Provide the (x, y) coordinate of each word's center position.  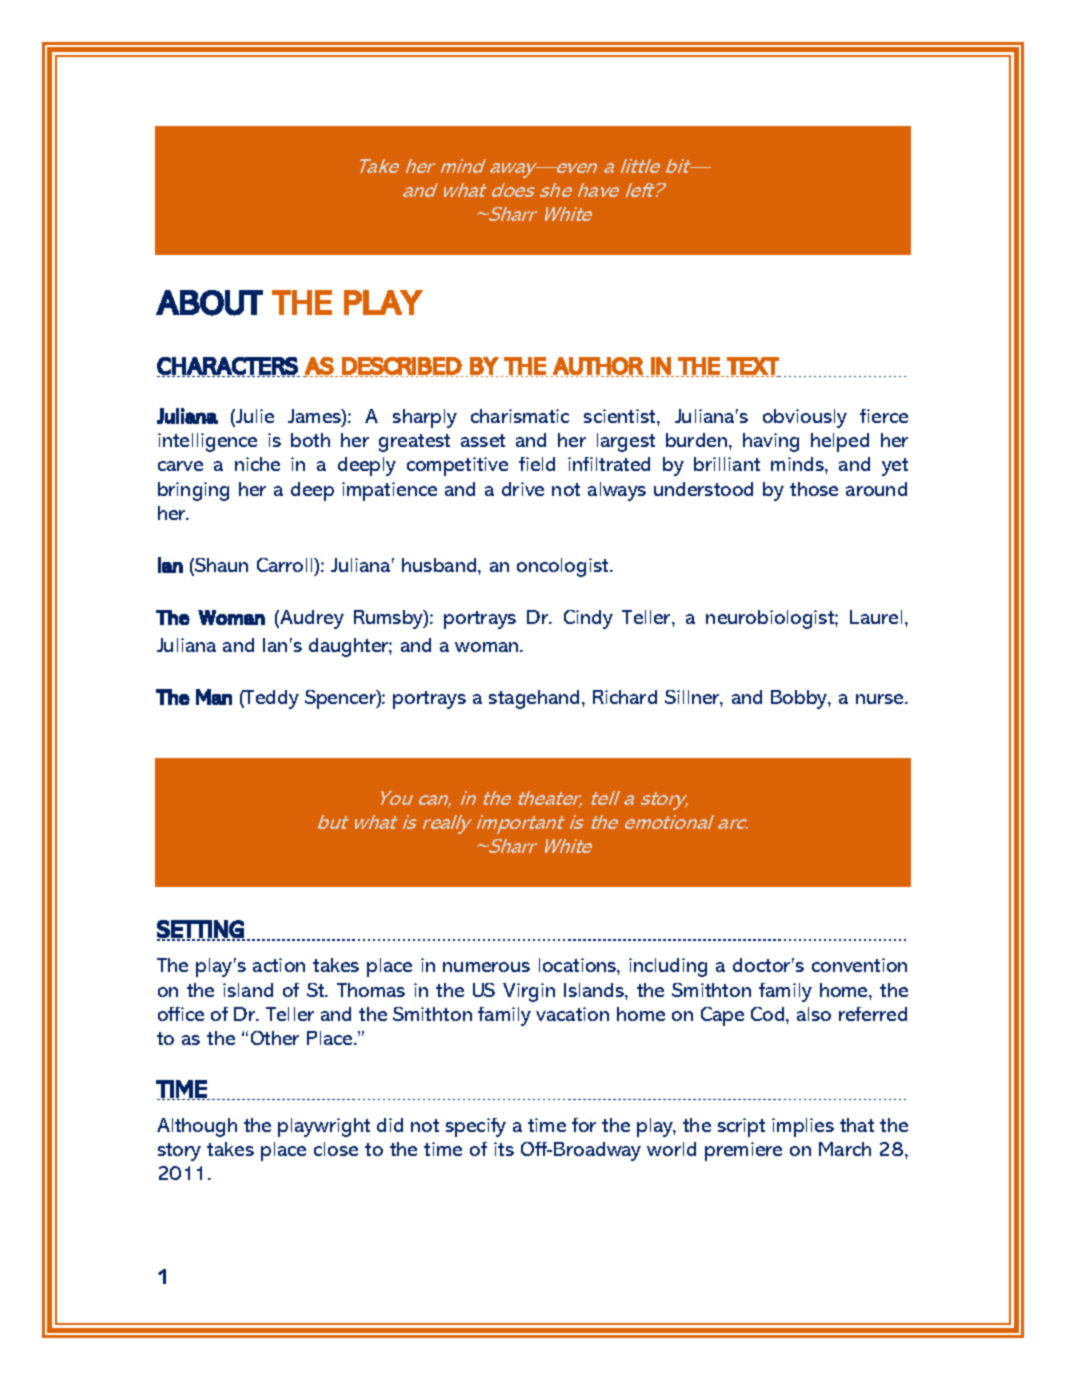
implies (803, 1127)
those (814, 489)
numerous (486, 967)
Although (197, 1127)
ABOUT (209, 303)
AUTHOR (597, 367)
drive (523, 489)
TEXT (753, 367)
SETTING (201, 930)
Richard (625, 697)
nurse (881, 699)
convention (859, 965)
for (584, 1125)
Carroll (286, 565)
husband (440, 565)
